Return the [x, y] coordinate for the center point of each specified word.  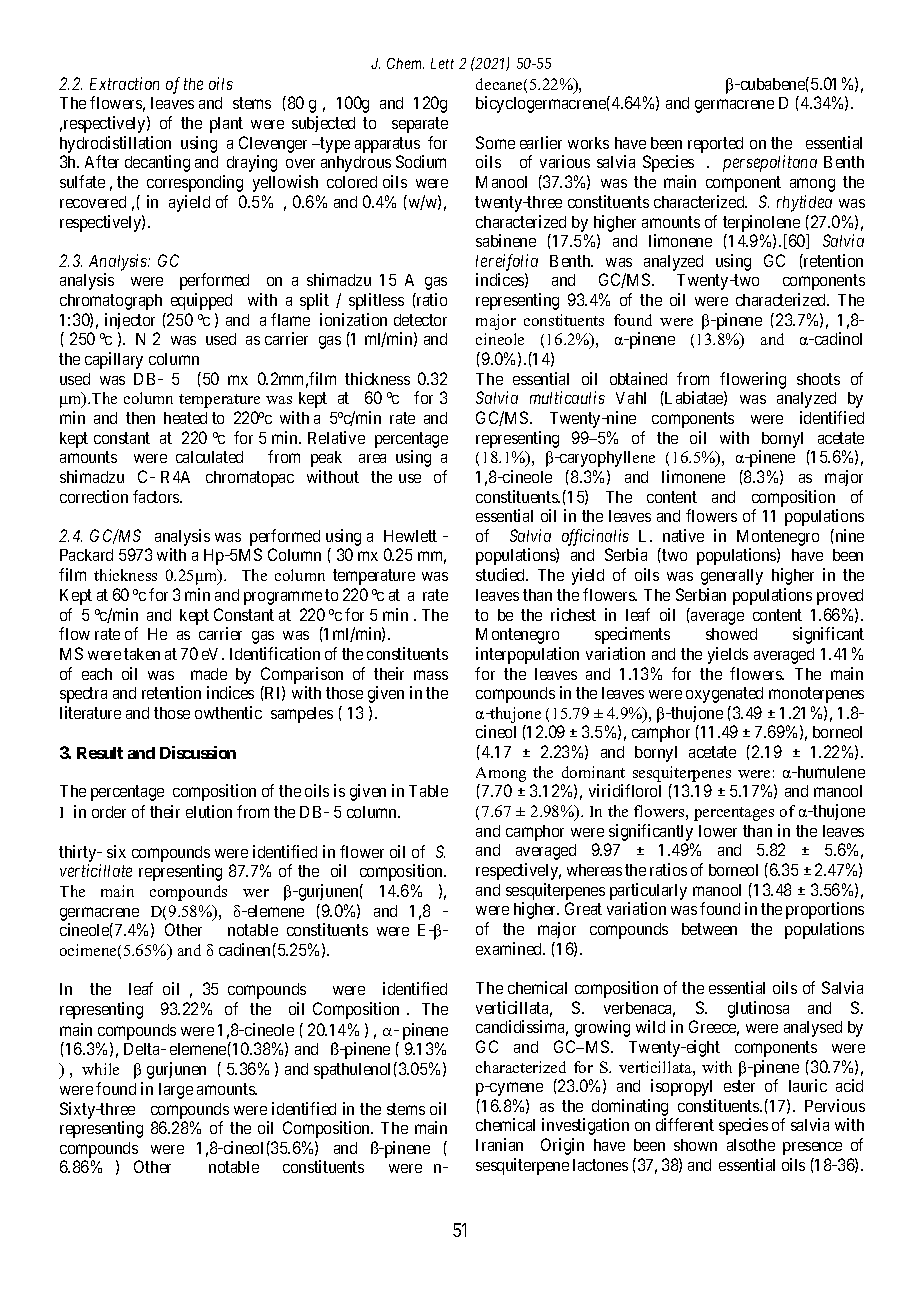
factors [157, 496]
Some [495, 142]
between [709, 929]
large [176, 1091]
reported [715, 145]
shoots [818, 379]
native [683, 535]
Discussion [198, 752]
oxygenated [724, 695]
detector [420, 320]
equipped [201, 301]
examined [510, 948]
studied [502, 574]
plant [226, 125]
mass [431, 675]
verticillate [96, 870]
